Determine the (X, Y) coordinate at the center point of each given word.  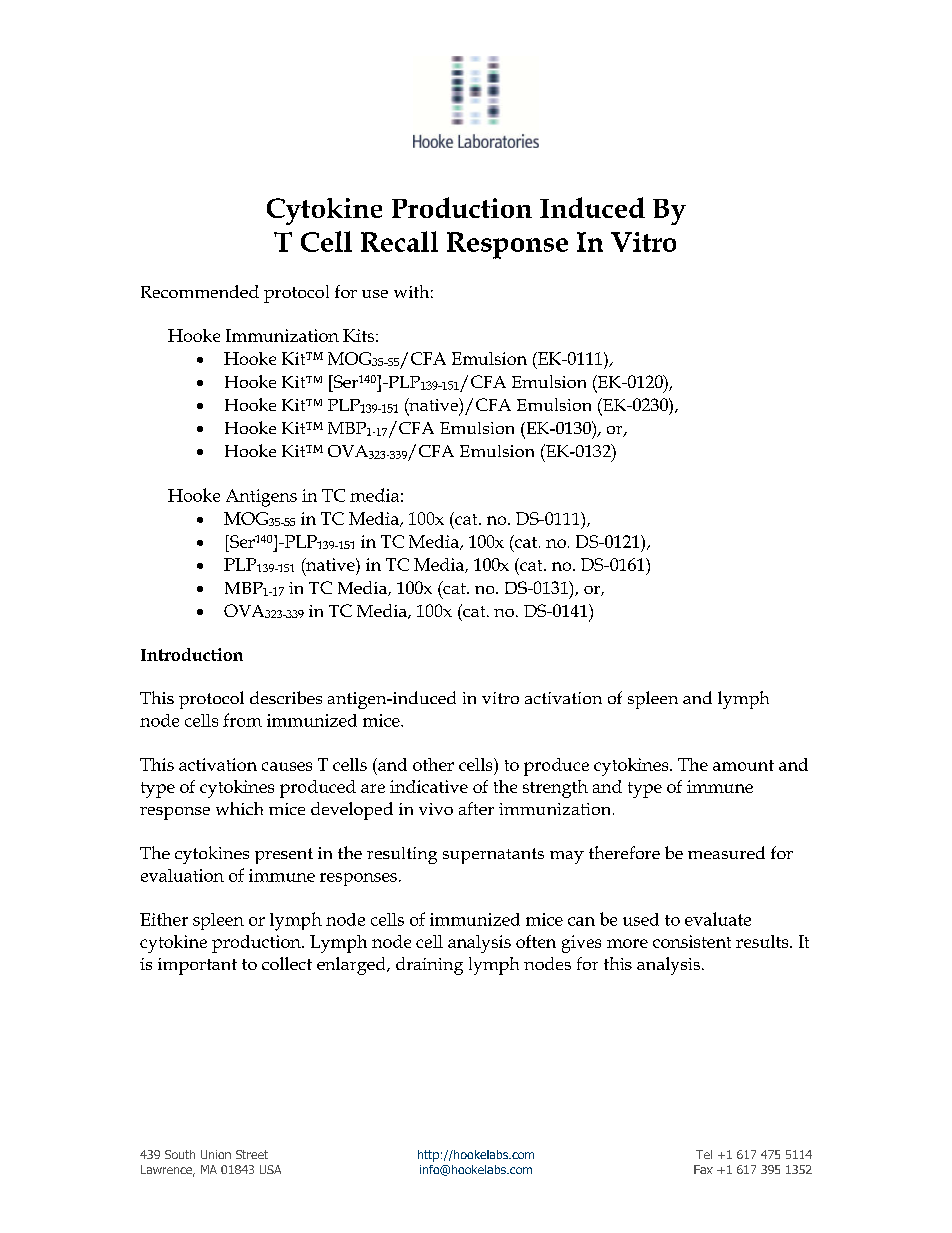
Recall (399, 241)
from (242, 720)
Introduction (192, 654)
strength (555, 789)
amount (743, 765)
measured (726, 852)
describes (286, 697)
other (433, 764)
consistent (692, 941)
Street (252, 1154)
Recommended (200, 291)
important (197, 966)
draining (429, 966)
